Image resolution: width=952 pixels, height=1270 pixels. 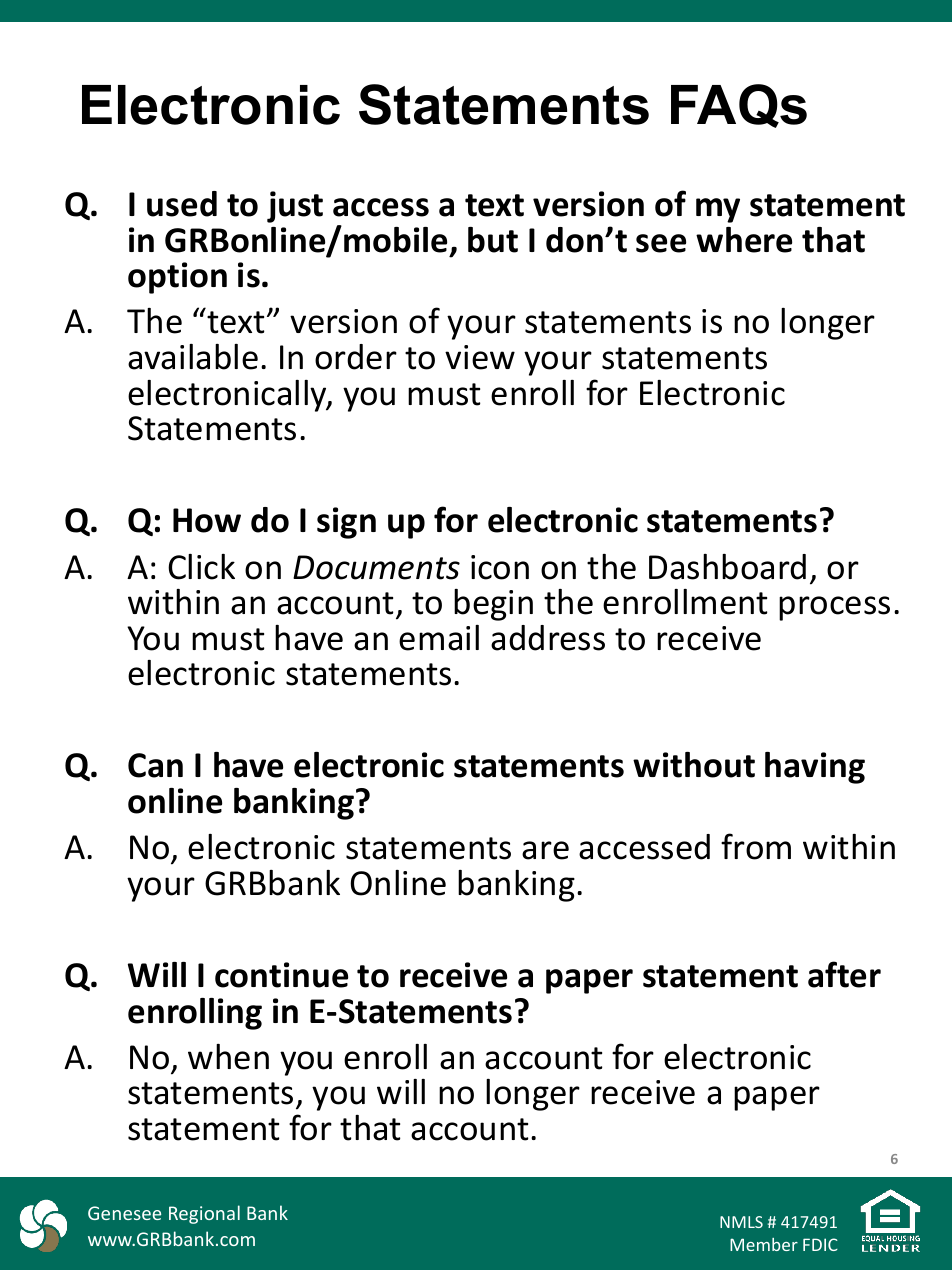 What do you see at coordinates (204, 1214) in the page?
I see `Regional` at bounding box center [204, 1214].
